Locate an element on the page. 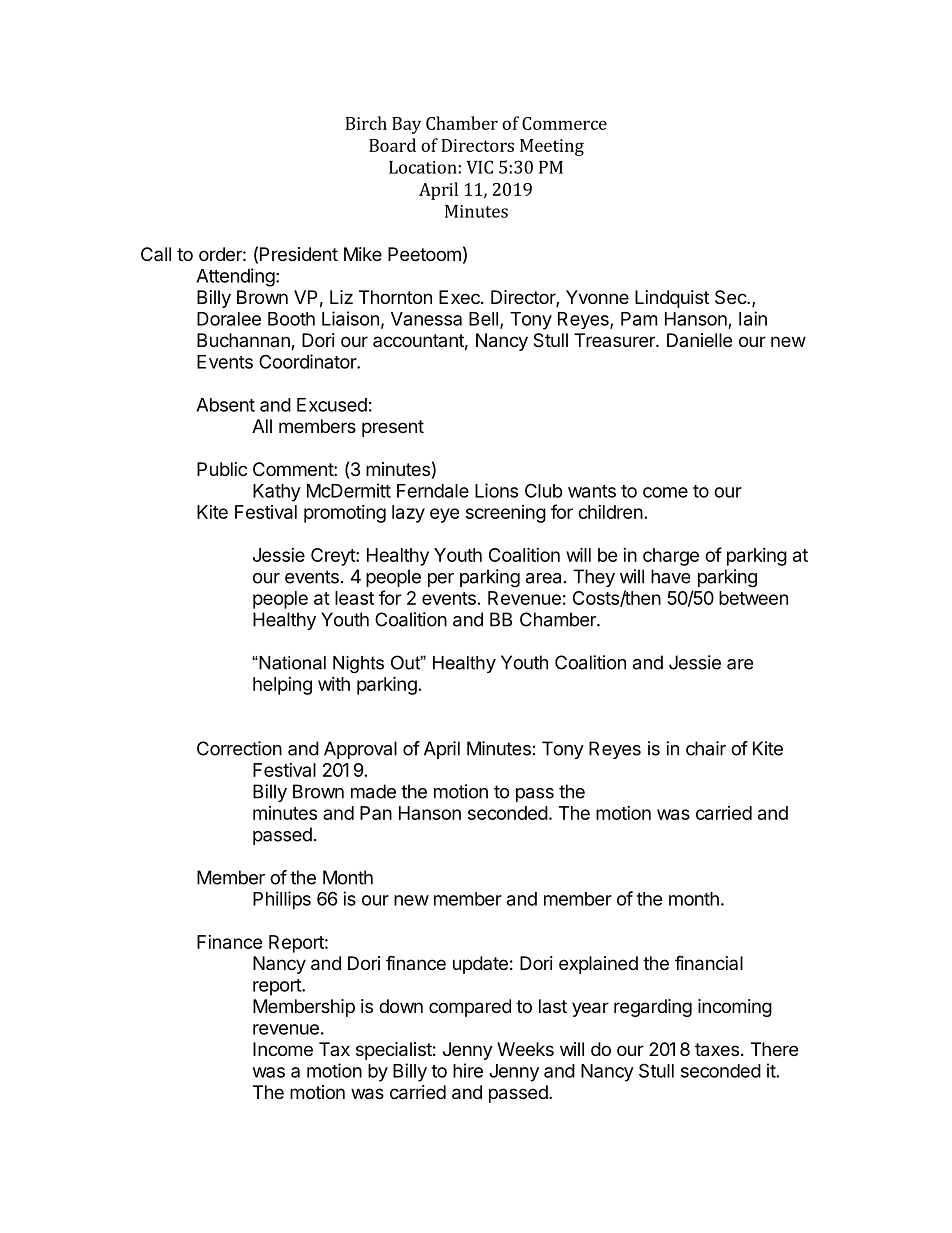  VIC is located at coordinates (479, 167).
